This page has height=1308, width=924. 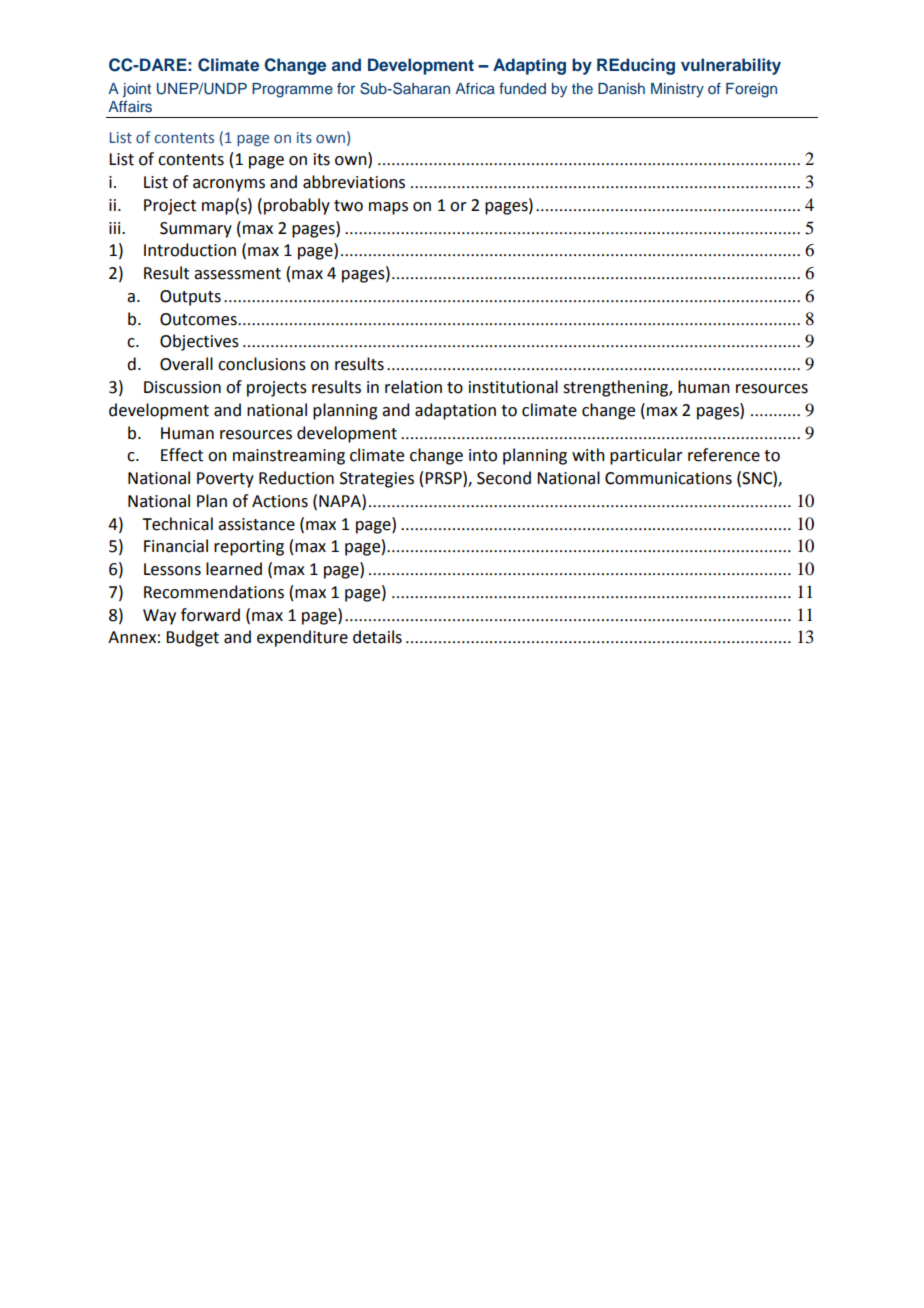 What do you see at coordinates (413, 387) in the page?
I see `relation` at bounding box center [413, 387].
